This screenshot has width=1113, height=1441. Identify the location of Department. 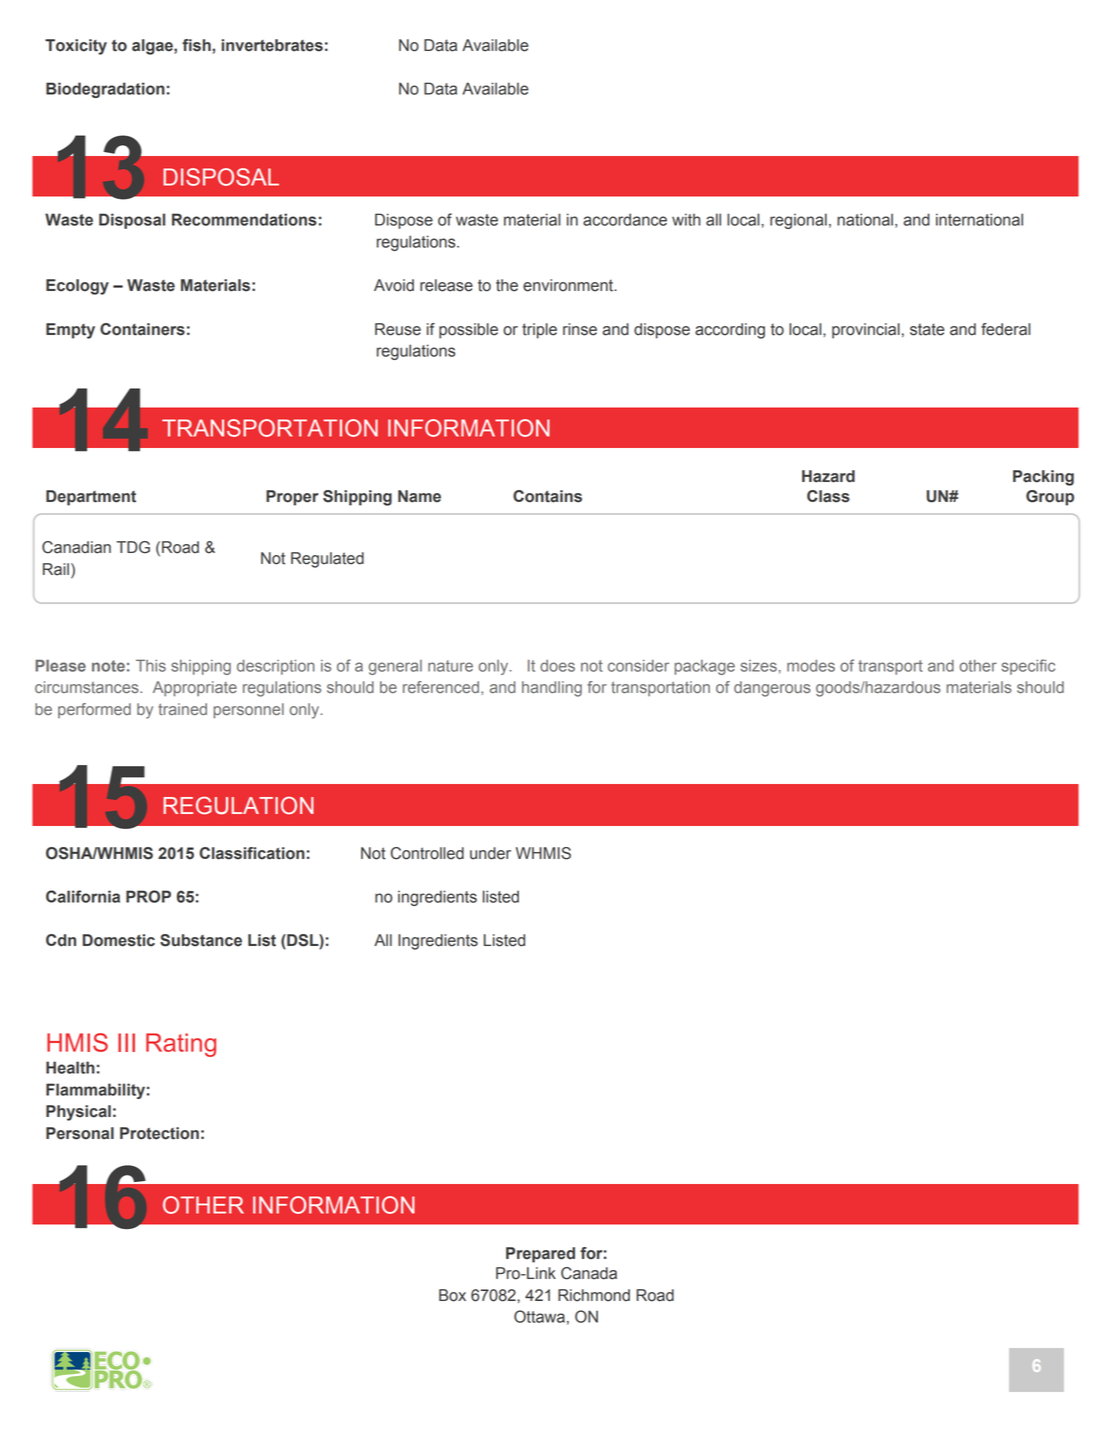
(91, 498).
